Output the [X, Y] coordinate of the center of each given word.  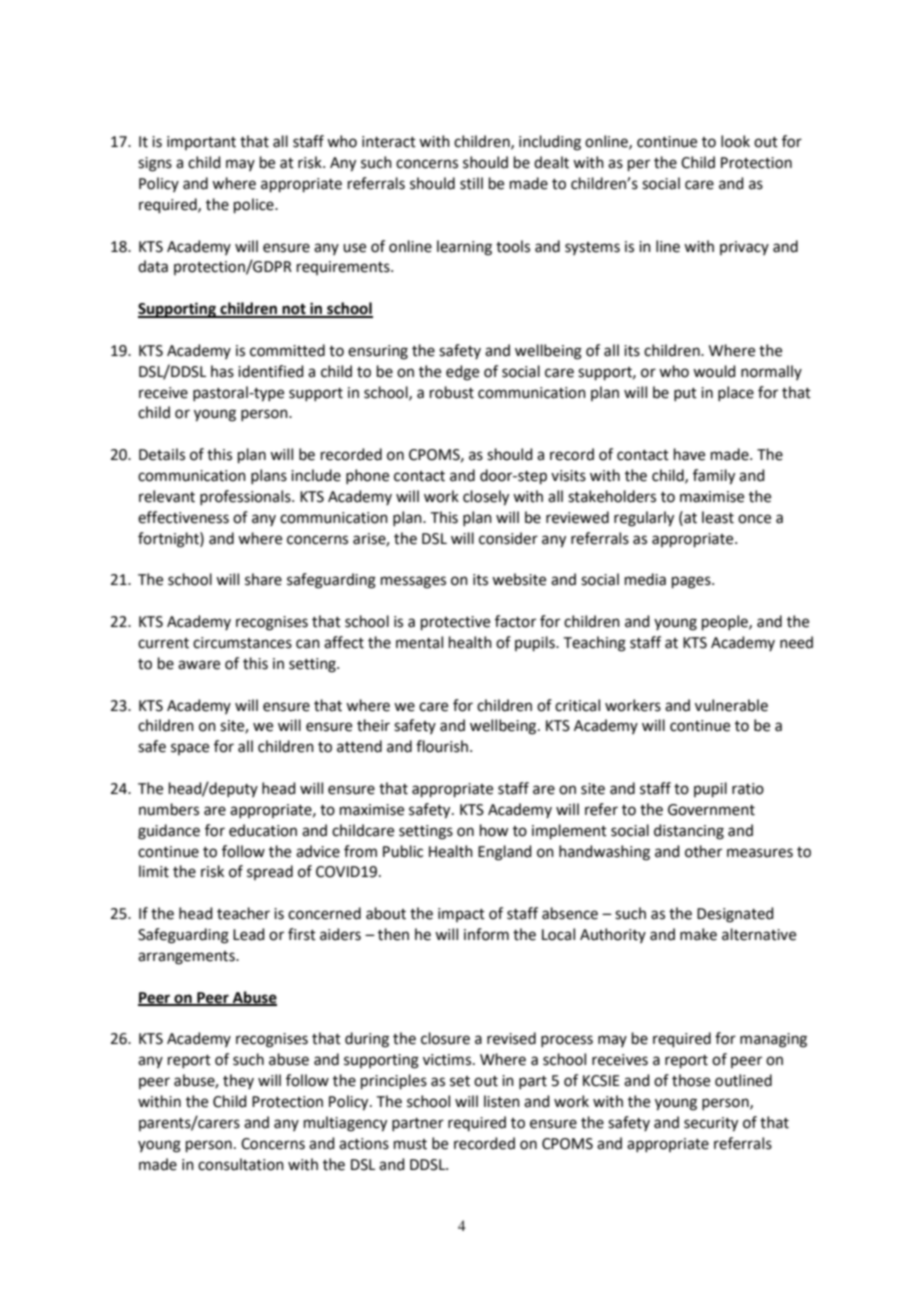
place [736, 393]
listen [502, 1101]
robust [452, 392]
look [735, 141]
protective [455, 623]
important [201, 143]
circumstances [242, 643]
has [222, 371]
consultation [241, 1164]
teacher [243, 913]
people [726, 622]
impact [461, 915]
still [471, 183]
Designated [735, 915]
